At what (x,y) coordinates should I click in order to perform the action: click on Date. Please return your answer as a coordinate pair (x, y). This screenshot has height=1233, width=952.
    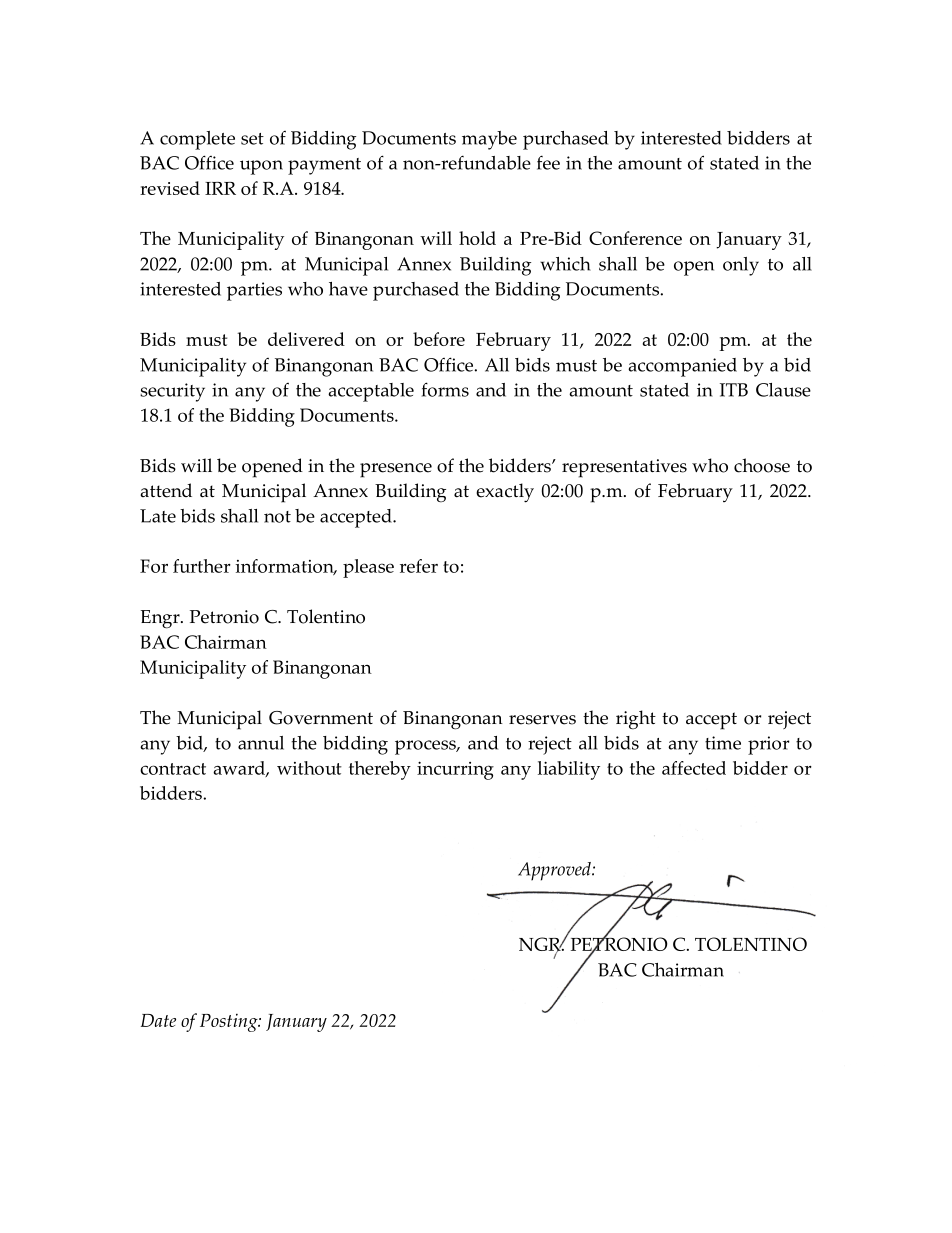
    Looking at the image, I should click on (158, 1020).
